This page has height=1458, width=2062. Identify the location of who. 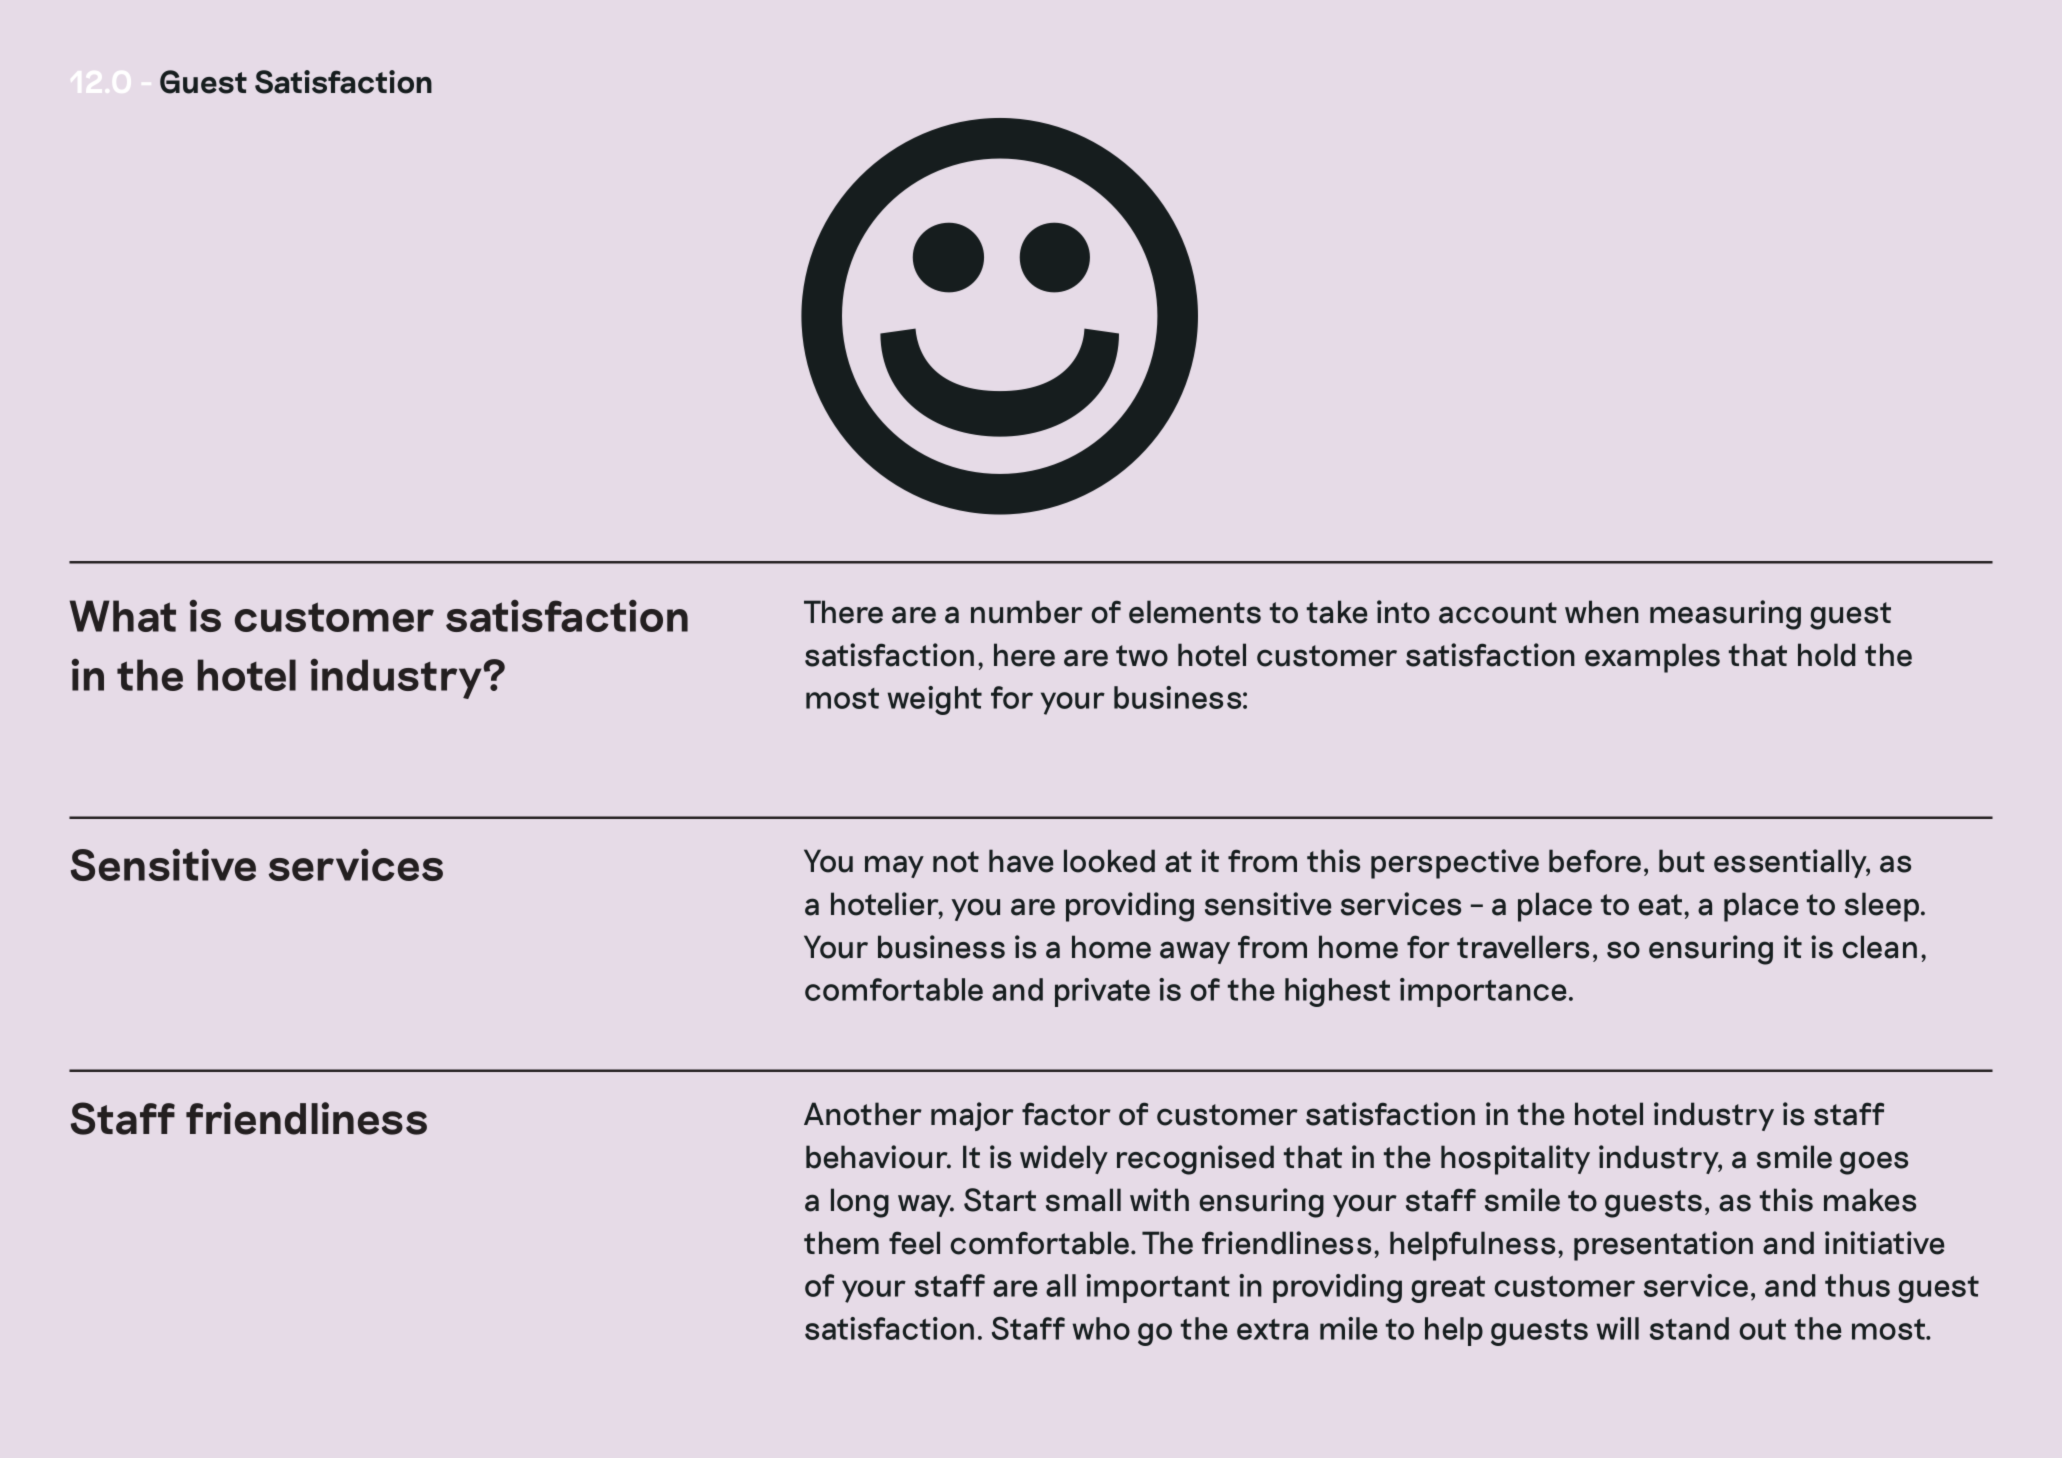
(1101, 1328).
